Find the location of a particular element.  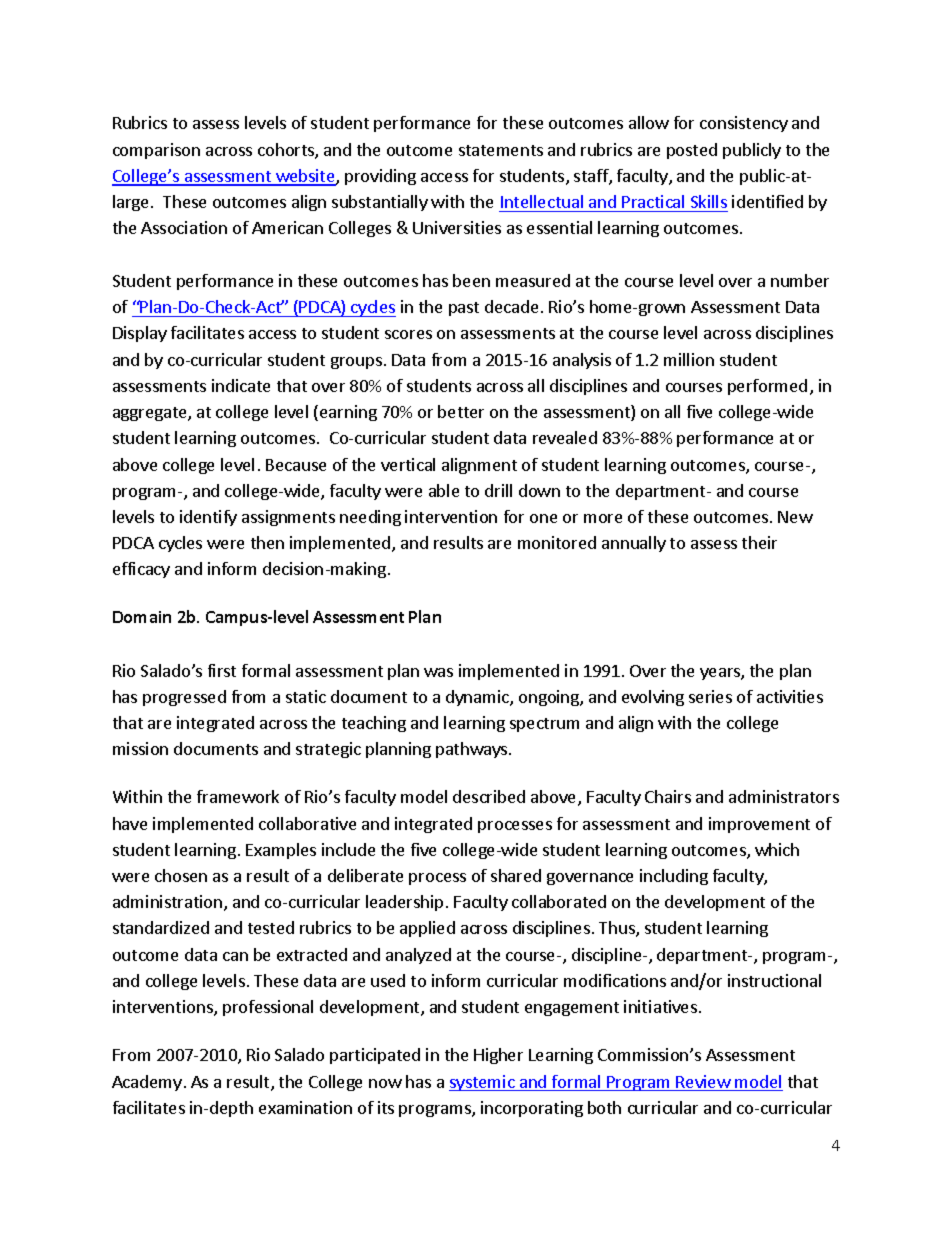

Domain is located at coordinates (142, 617).
